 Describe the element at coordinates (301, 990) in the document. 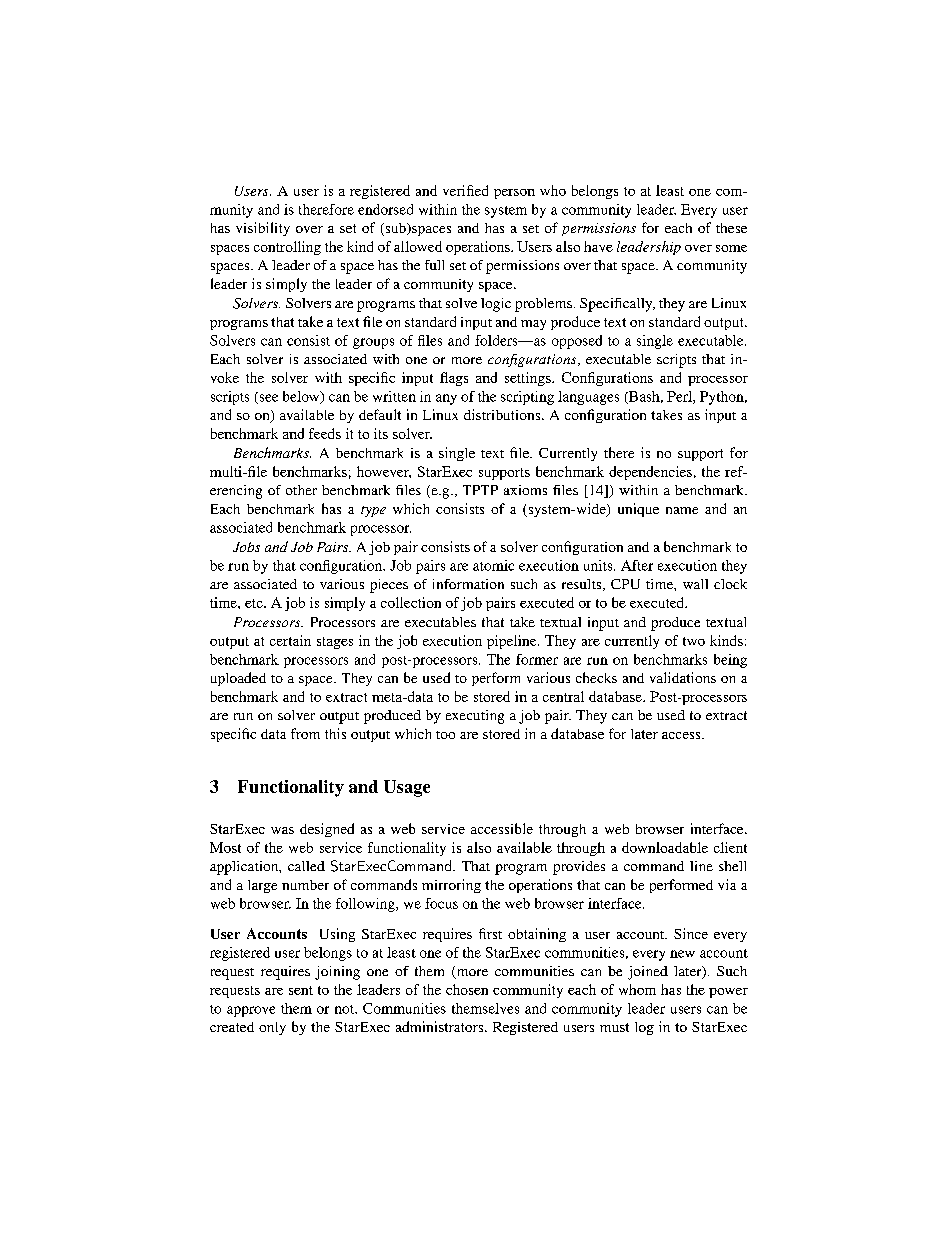

I see `sent` at that location.
